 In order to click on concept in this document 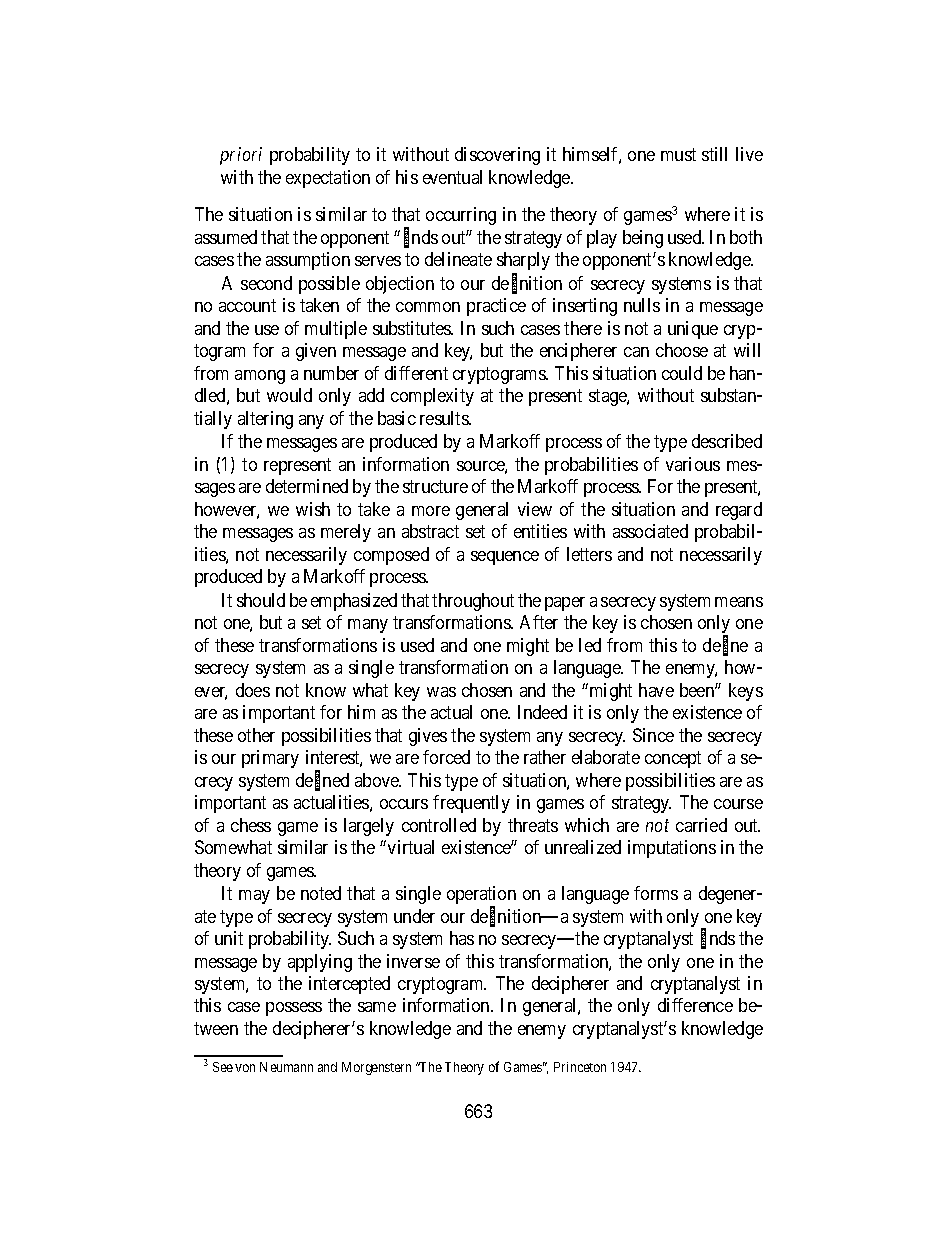, I will do `click(673, 759)`.
